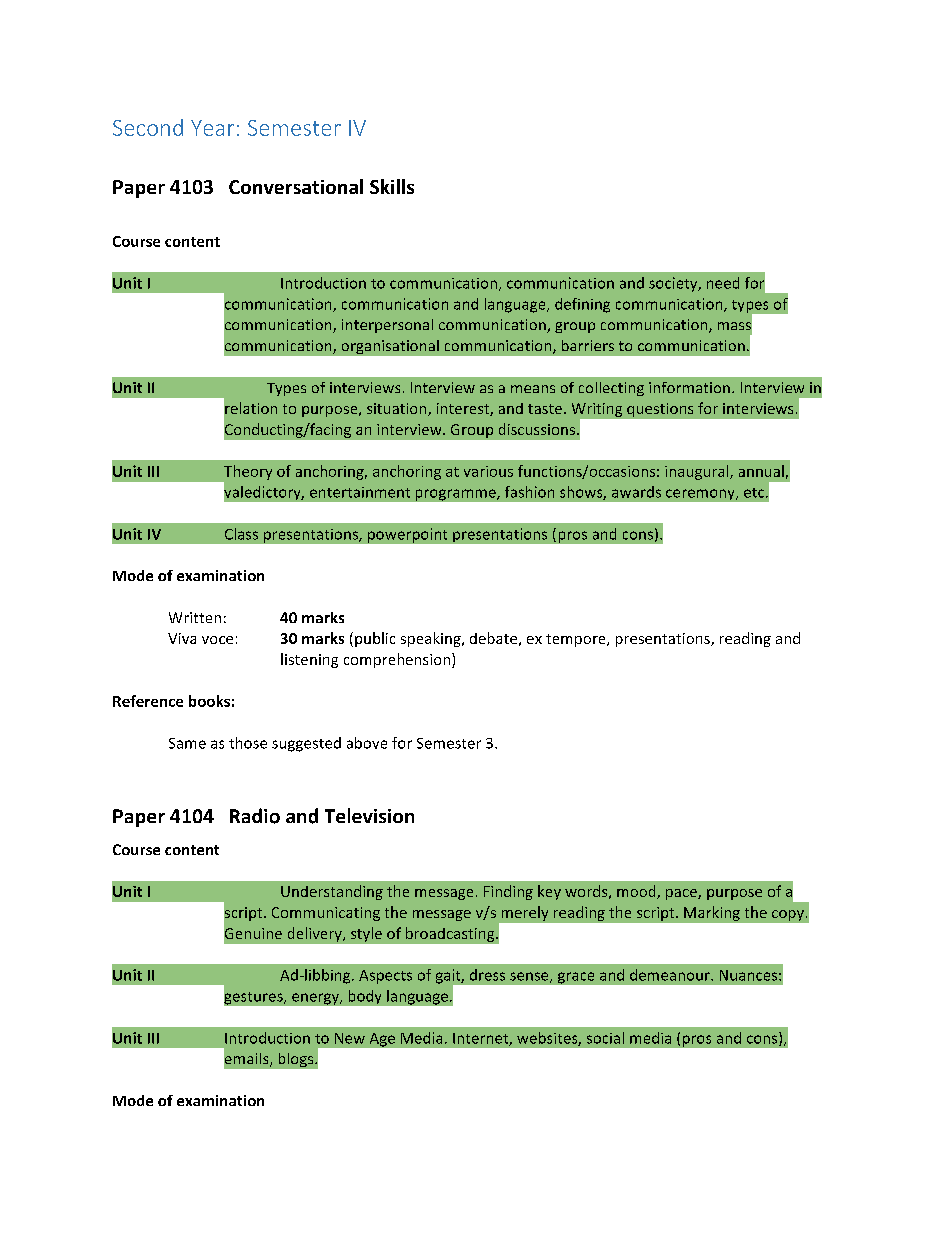  Describe the element at coordinates (682, 894) in the screenshot. I see `pace` at that location.
